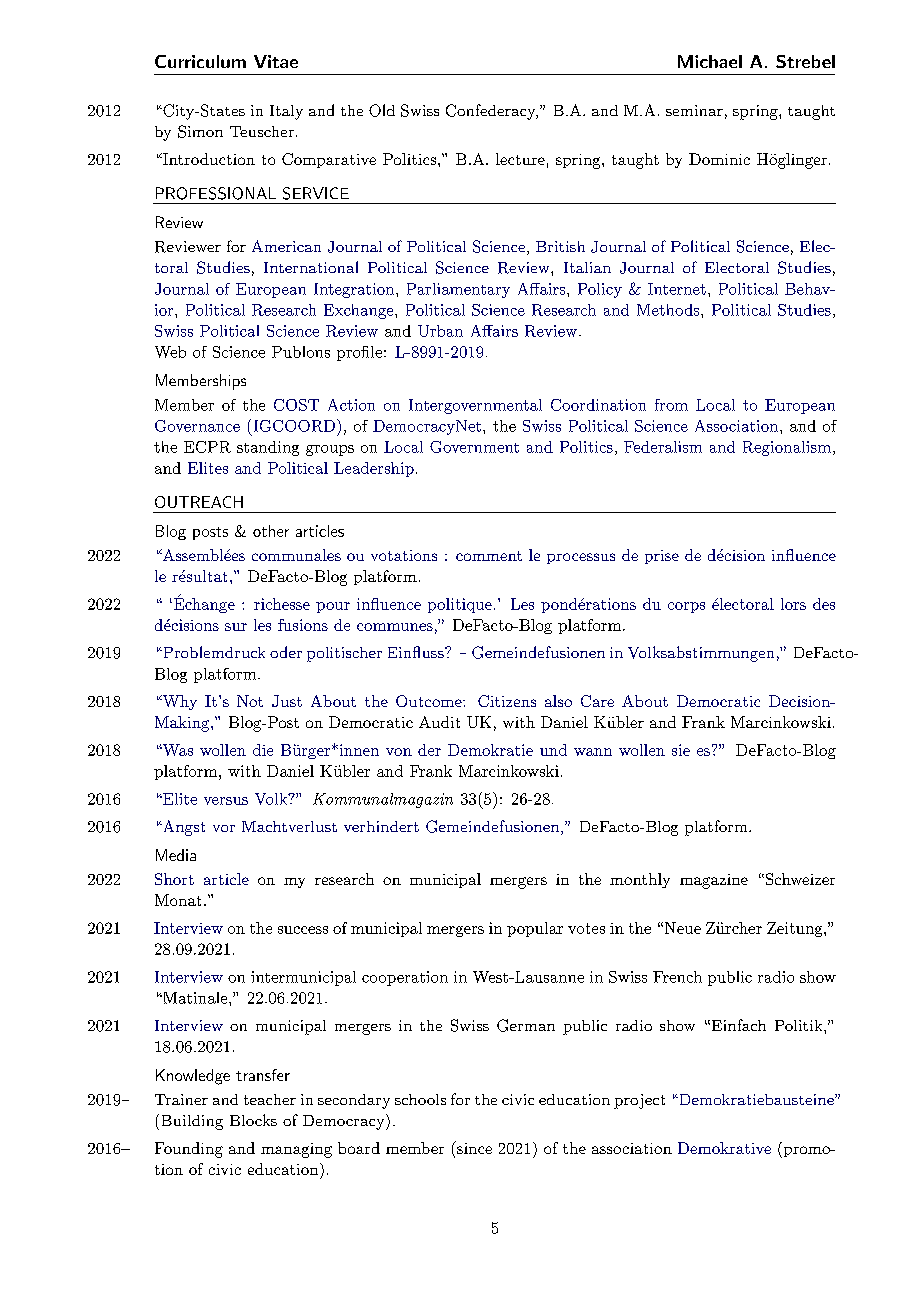 The image size is (924, 1308). What do you see at coordinates (473, 1147) in the page?
I see `since` at bounding box center [473, 1147].
